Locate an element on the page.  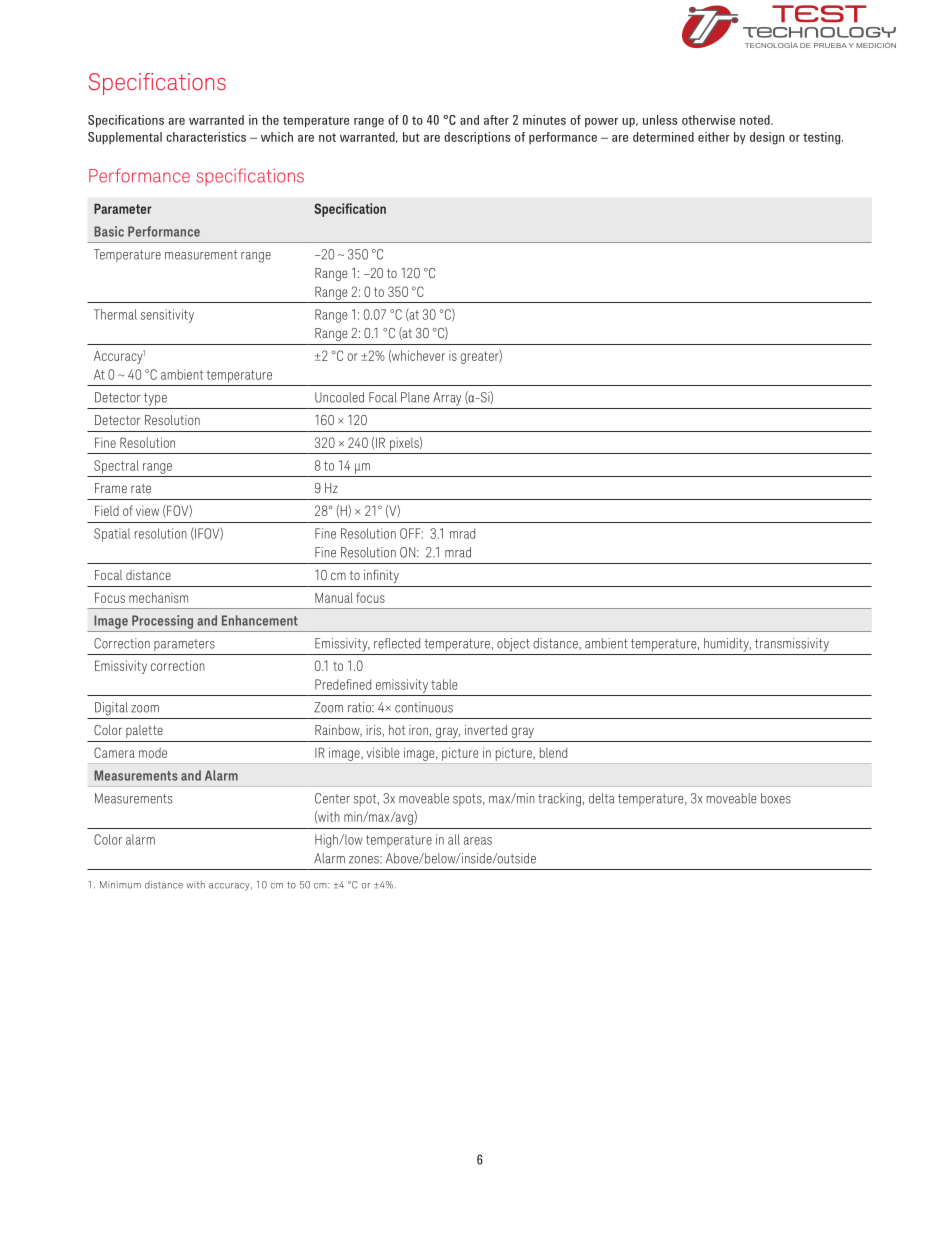
Array is located at coordinates (447, 399).
